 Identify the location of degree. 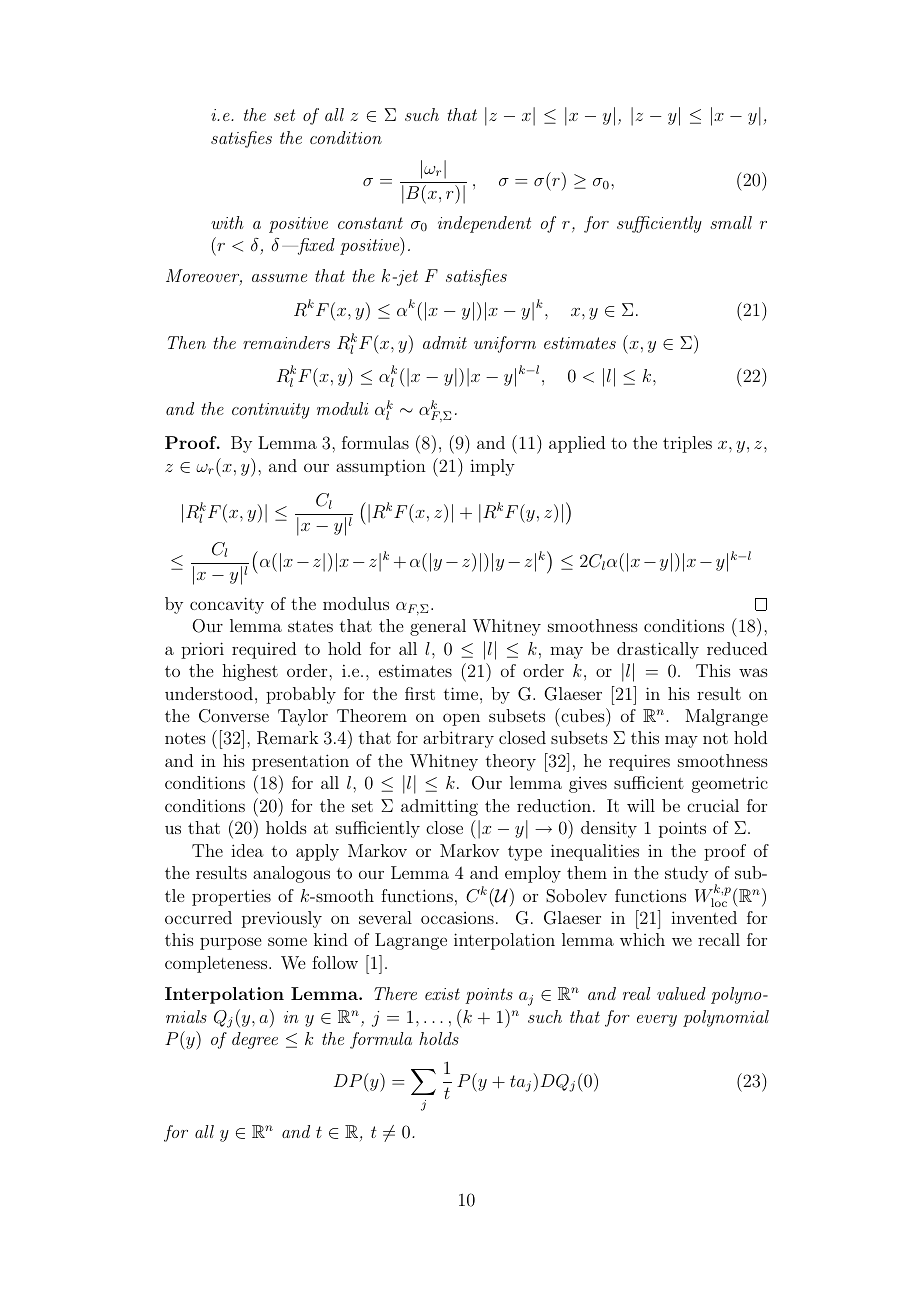
(255, 1040).
